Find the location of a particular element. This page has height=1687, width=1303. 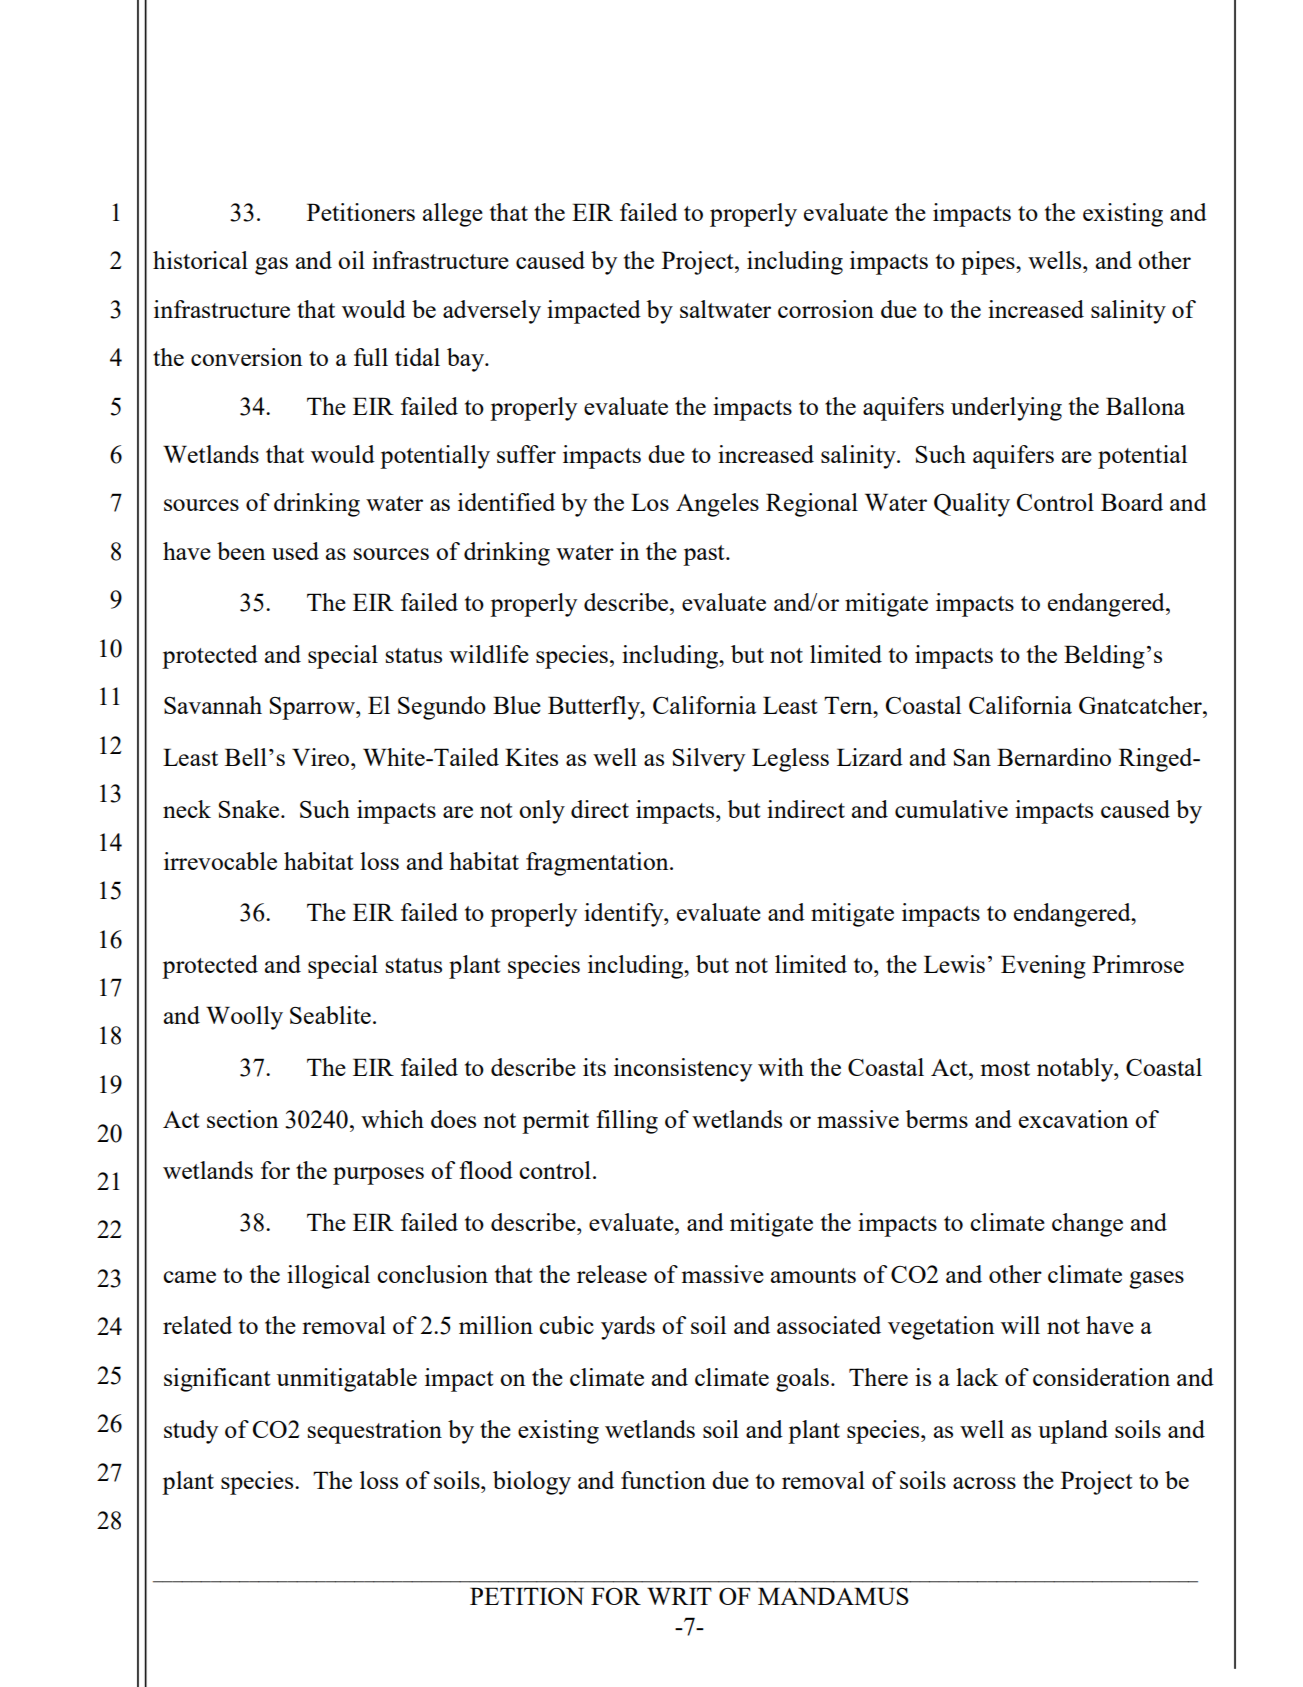

WRIT is located at coordinates (679, 1596).
